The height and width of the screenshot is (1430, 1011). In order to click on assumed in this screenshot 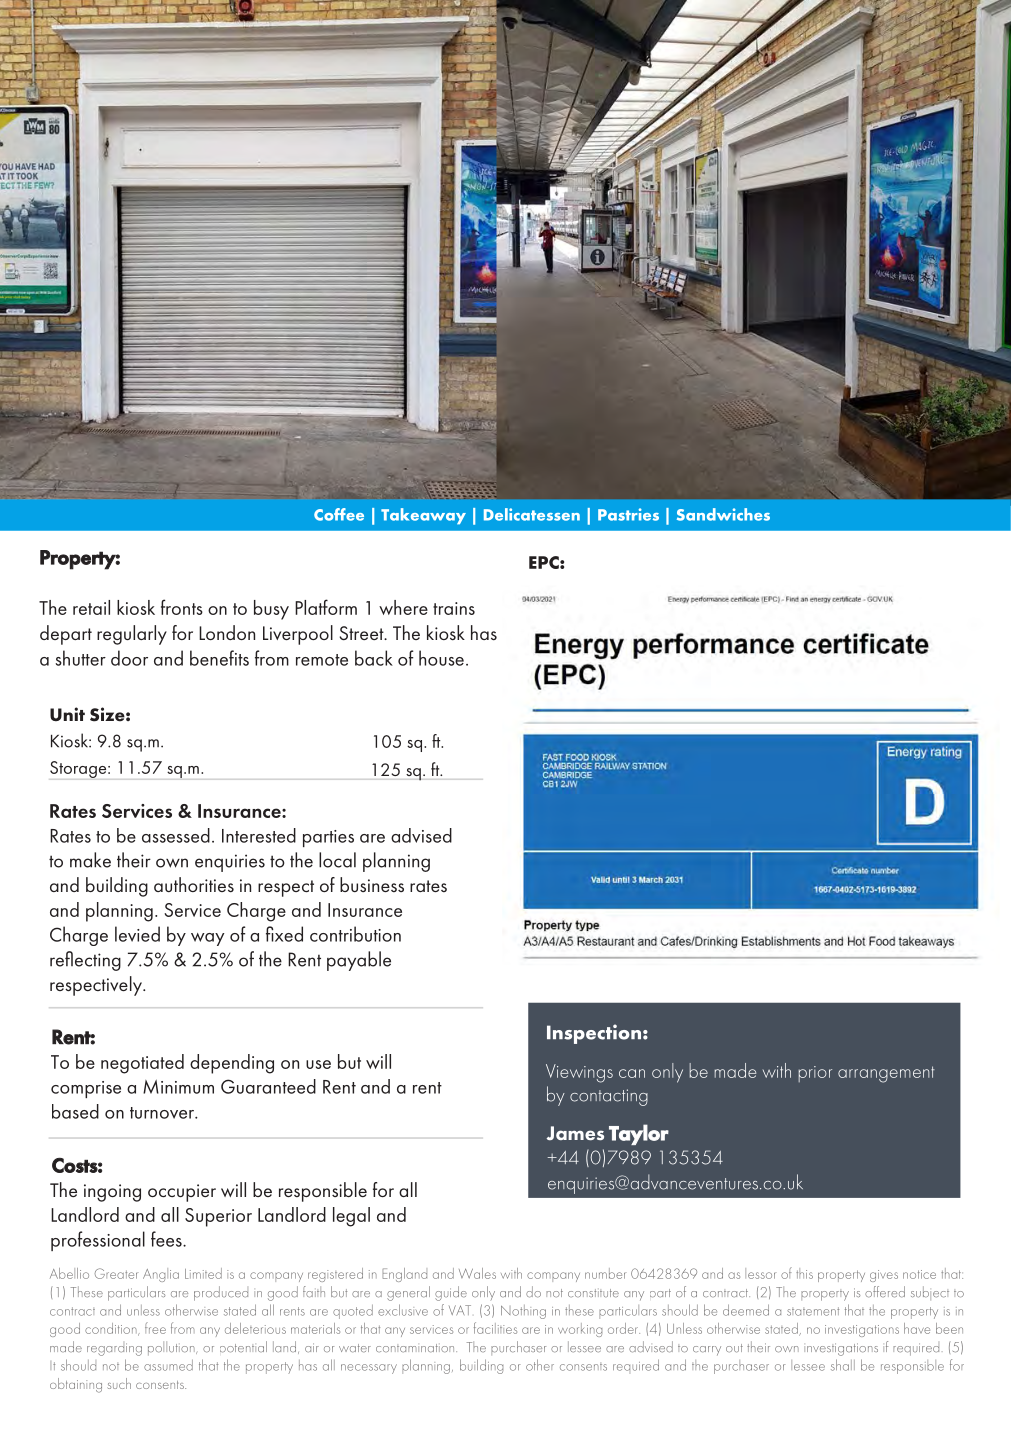, I will do `click(168, 1365)`.
